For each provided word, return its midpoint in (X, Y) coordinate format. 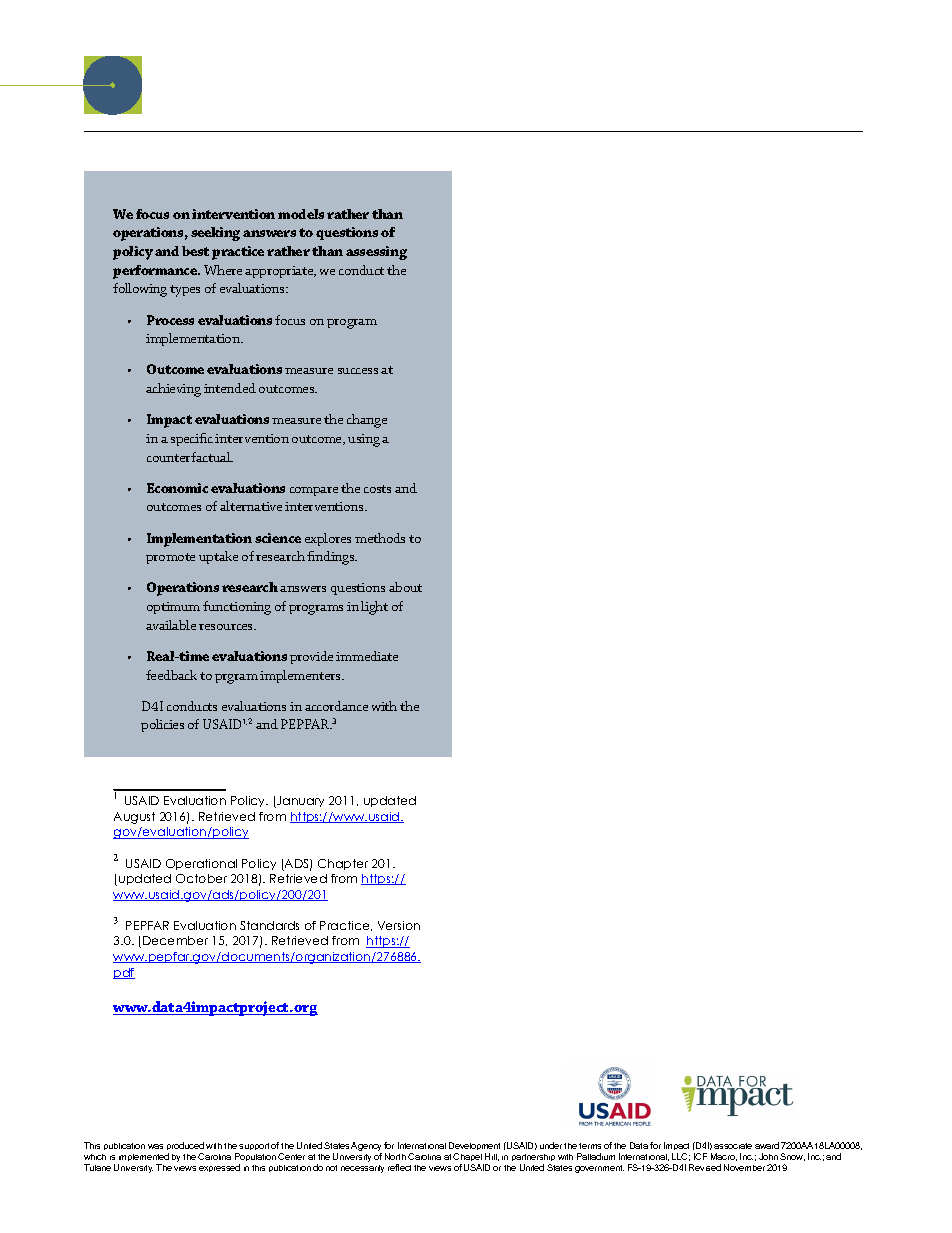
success (358, 371)
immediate (367, 656)
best (195, 251)
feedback (171, 675)
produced (185, 1148)
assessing (376, 253)
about (405, 587)
